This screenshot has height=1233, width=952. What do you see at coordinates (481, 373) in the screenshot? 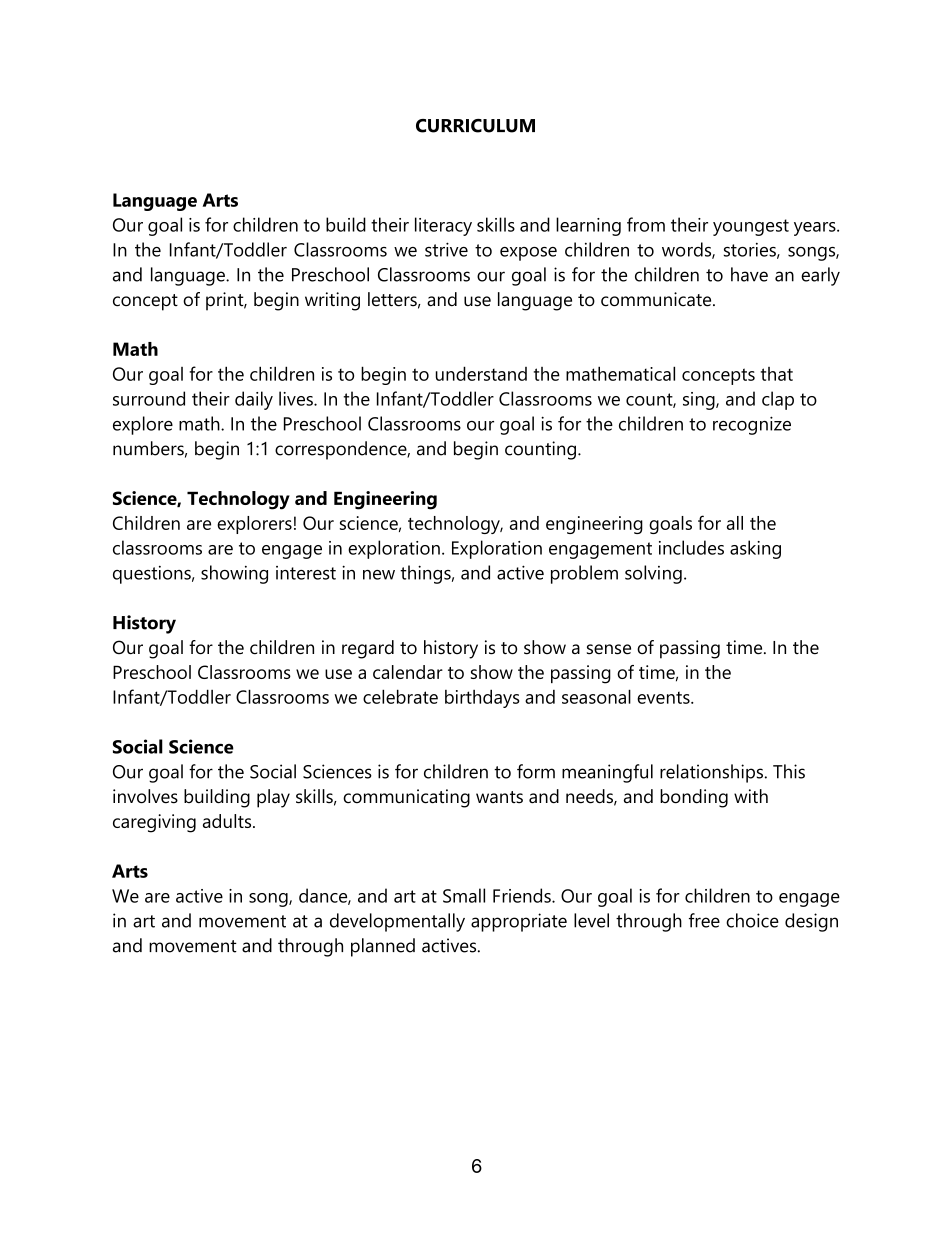
I see `understand` at bounding box center [481, 373].
